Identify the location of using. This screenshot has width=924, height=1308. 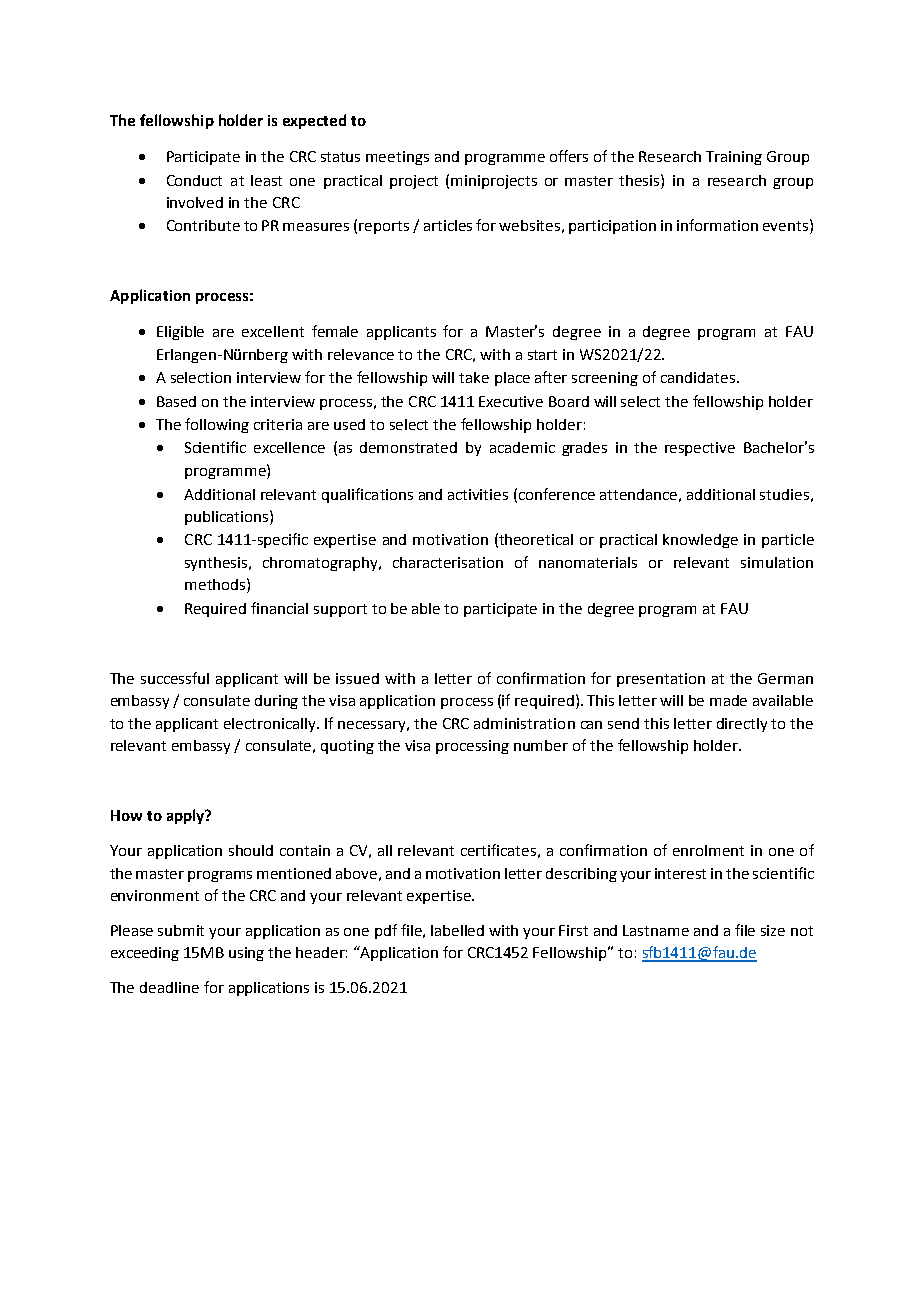
(246, 954).
